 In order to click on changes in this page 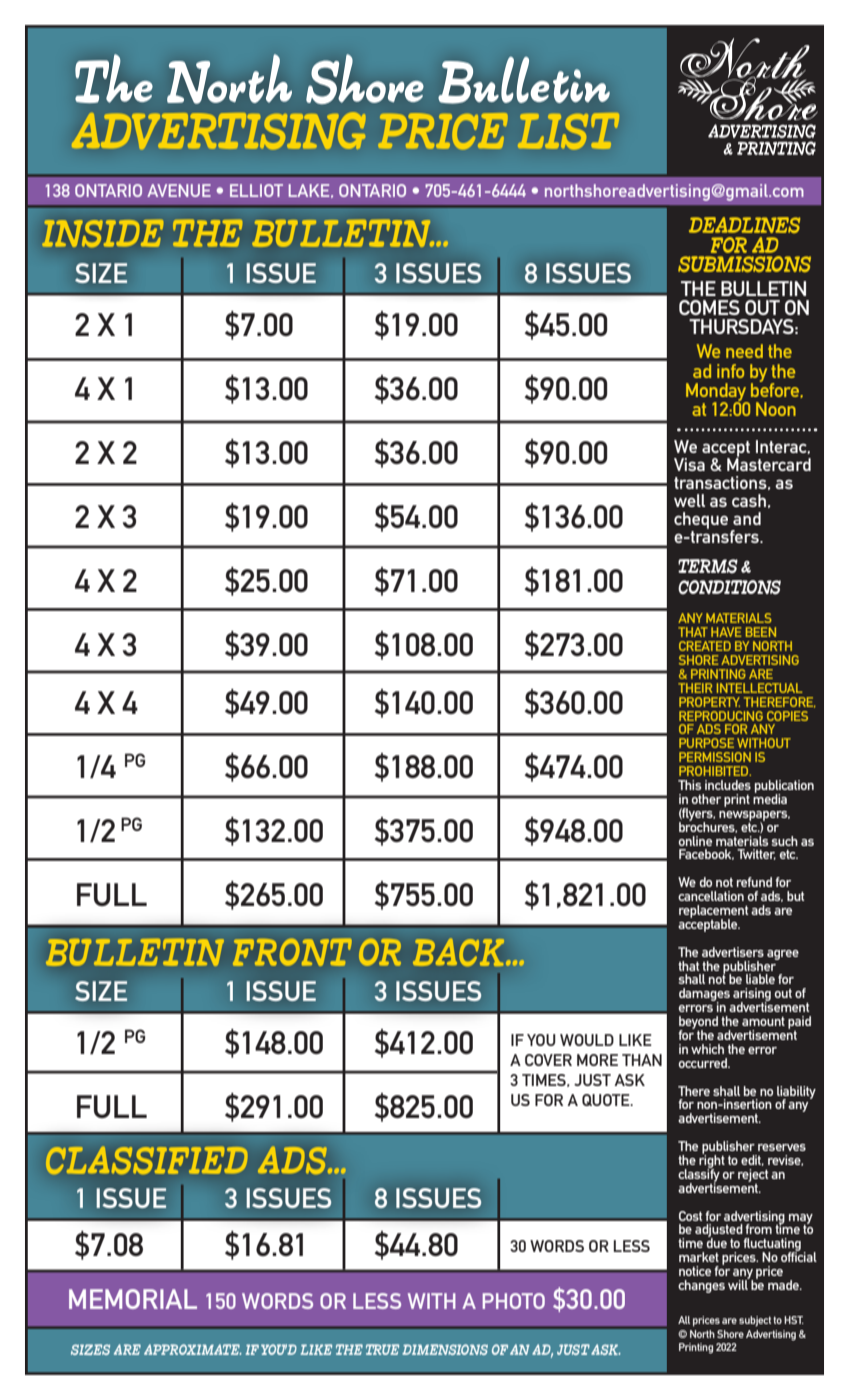, I will do `click(701, 1286)`.
